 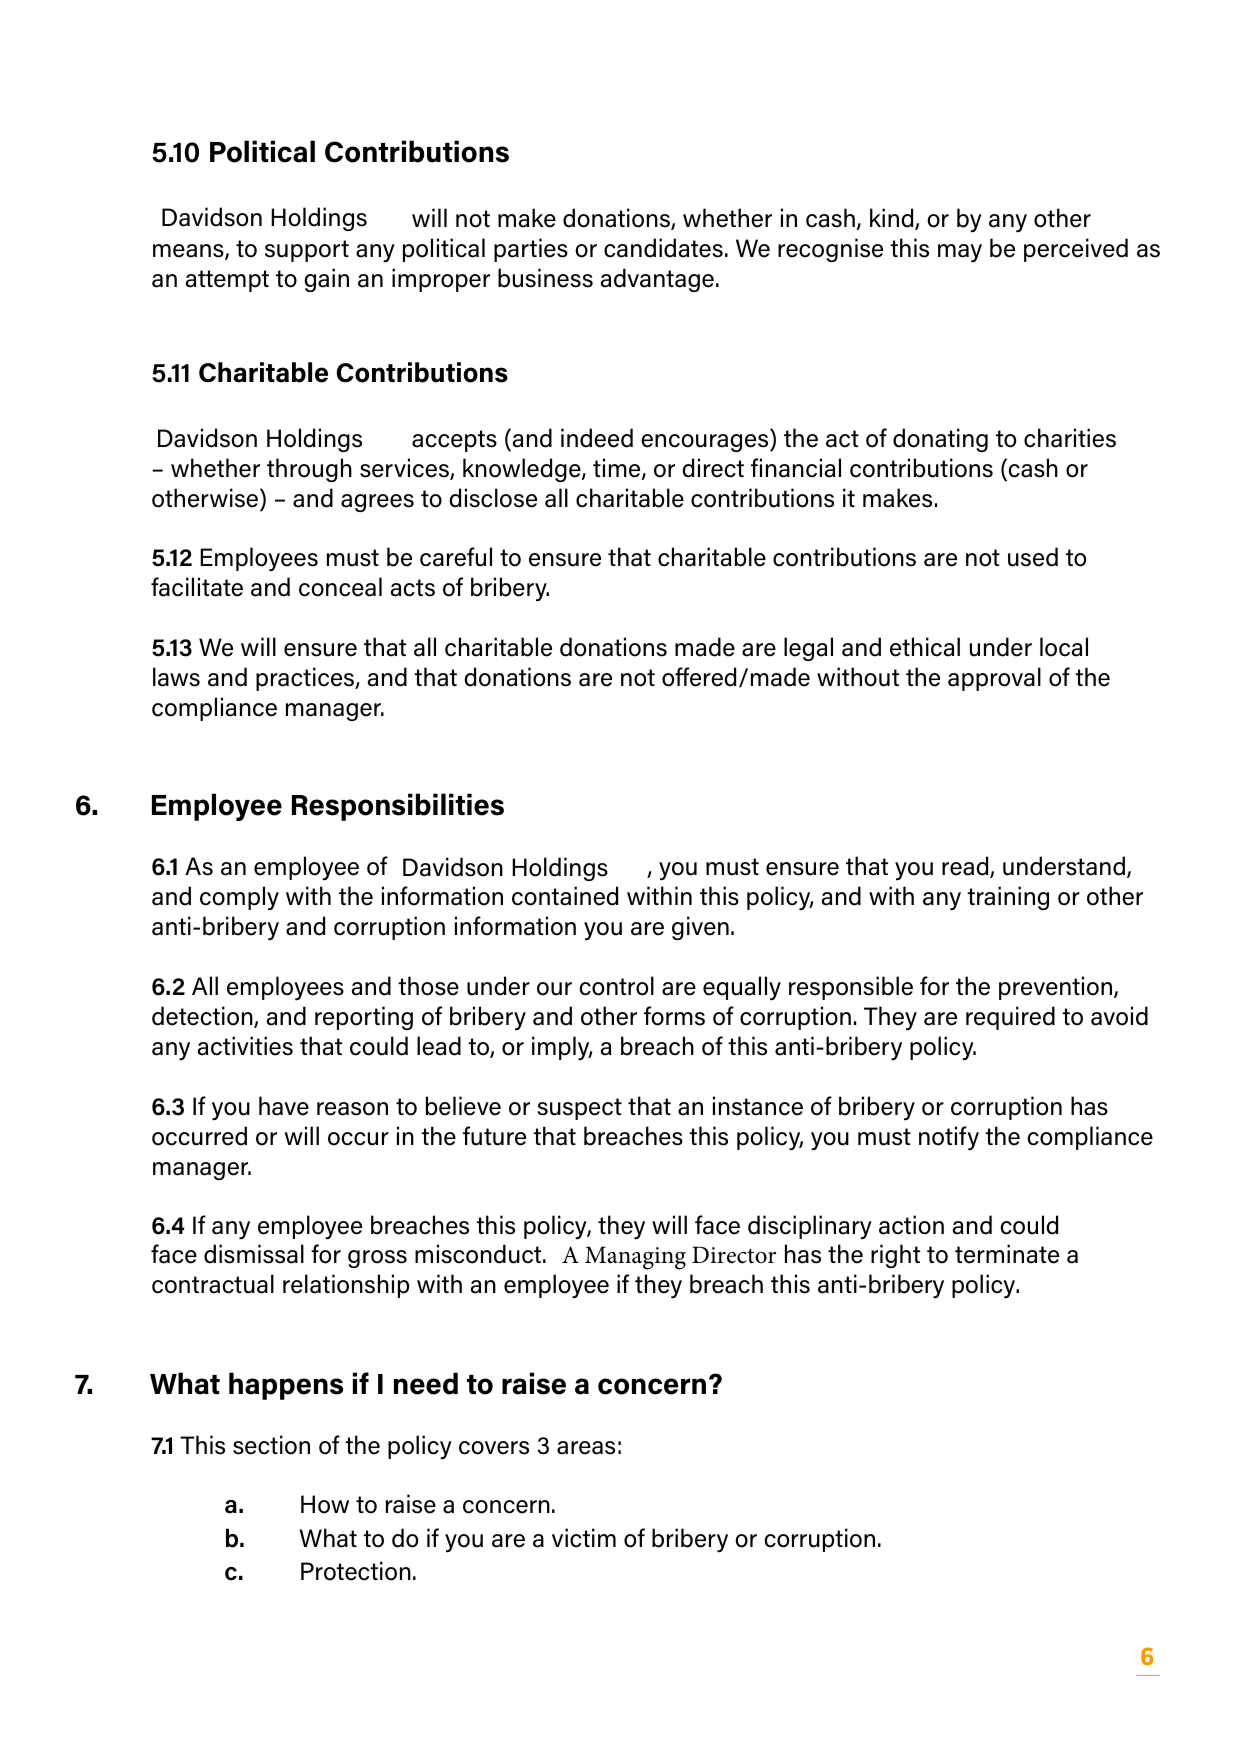 What do you see at coordinates (960, 253) in the image?
I see `may` at bounding box center [960, 253].
